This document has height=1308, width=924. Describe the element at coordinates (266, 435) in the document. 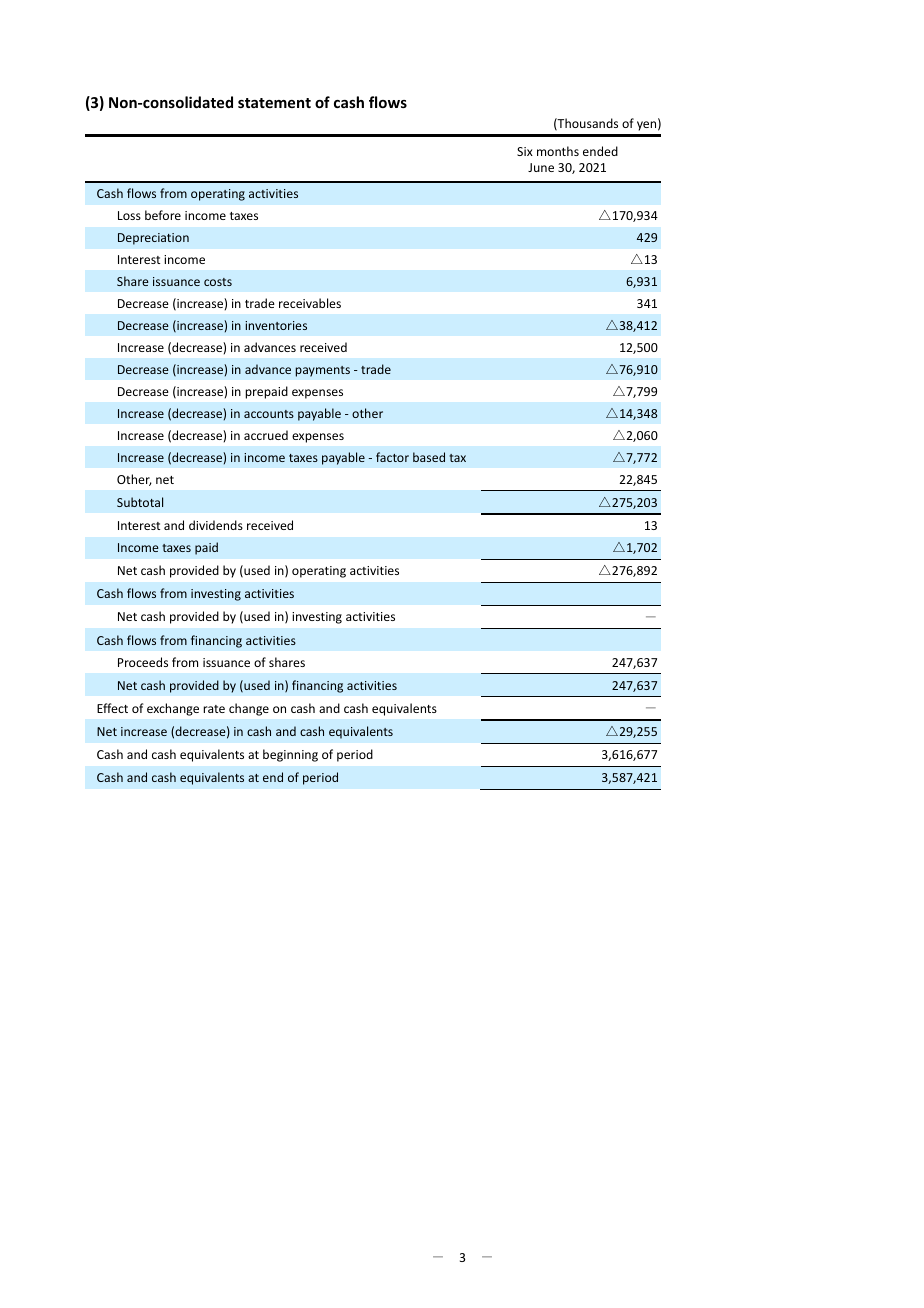

I see `accrued` at that location.
